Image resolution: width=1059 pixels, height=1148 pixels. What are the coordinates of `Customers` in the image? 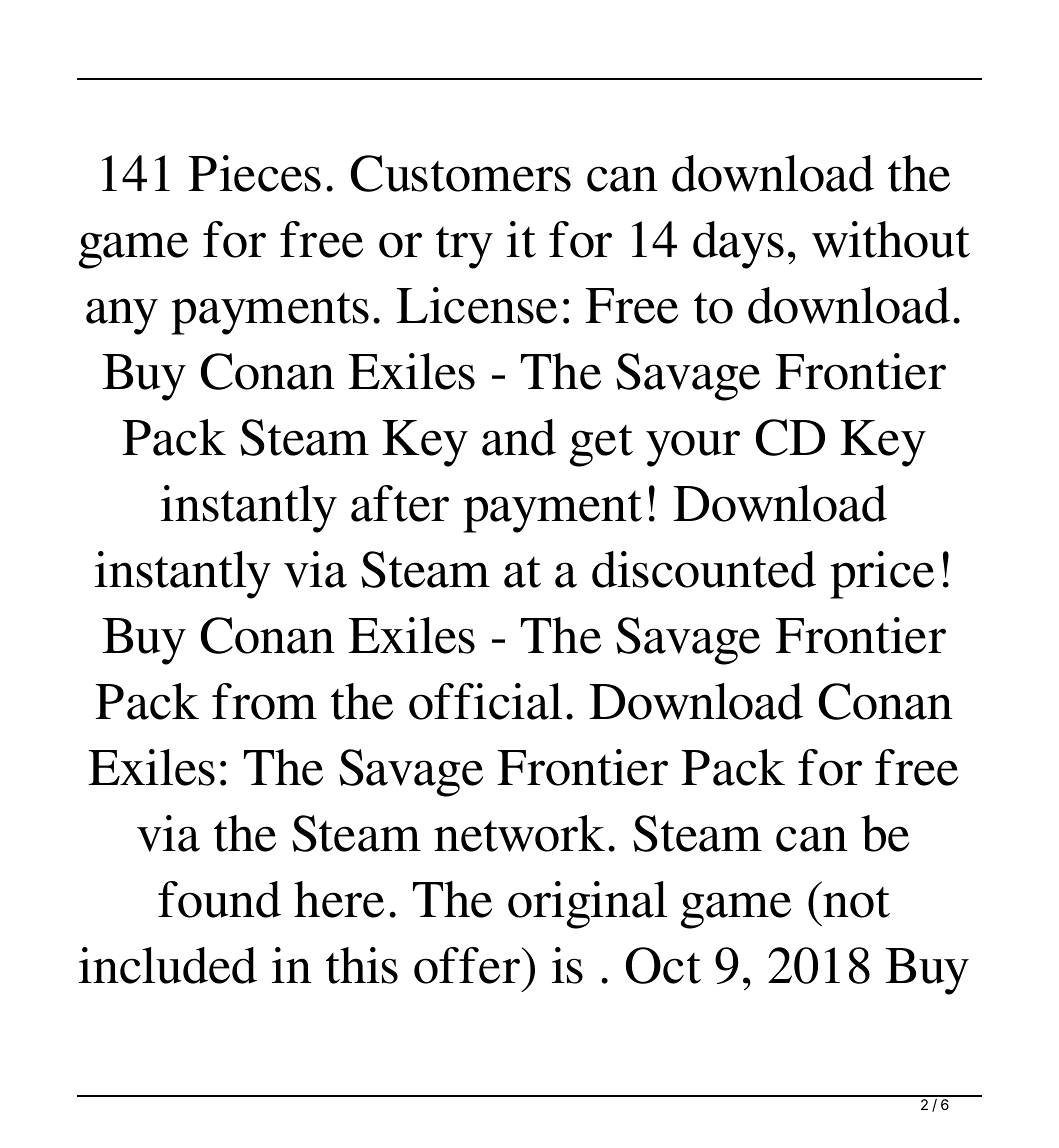 It's located at (461, 173).
